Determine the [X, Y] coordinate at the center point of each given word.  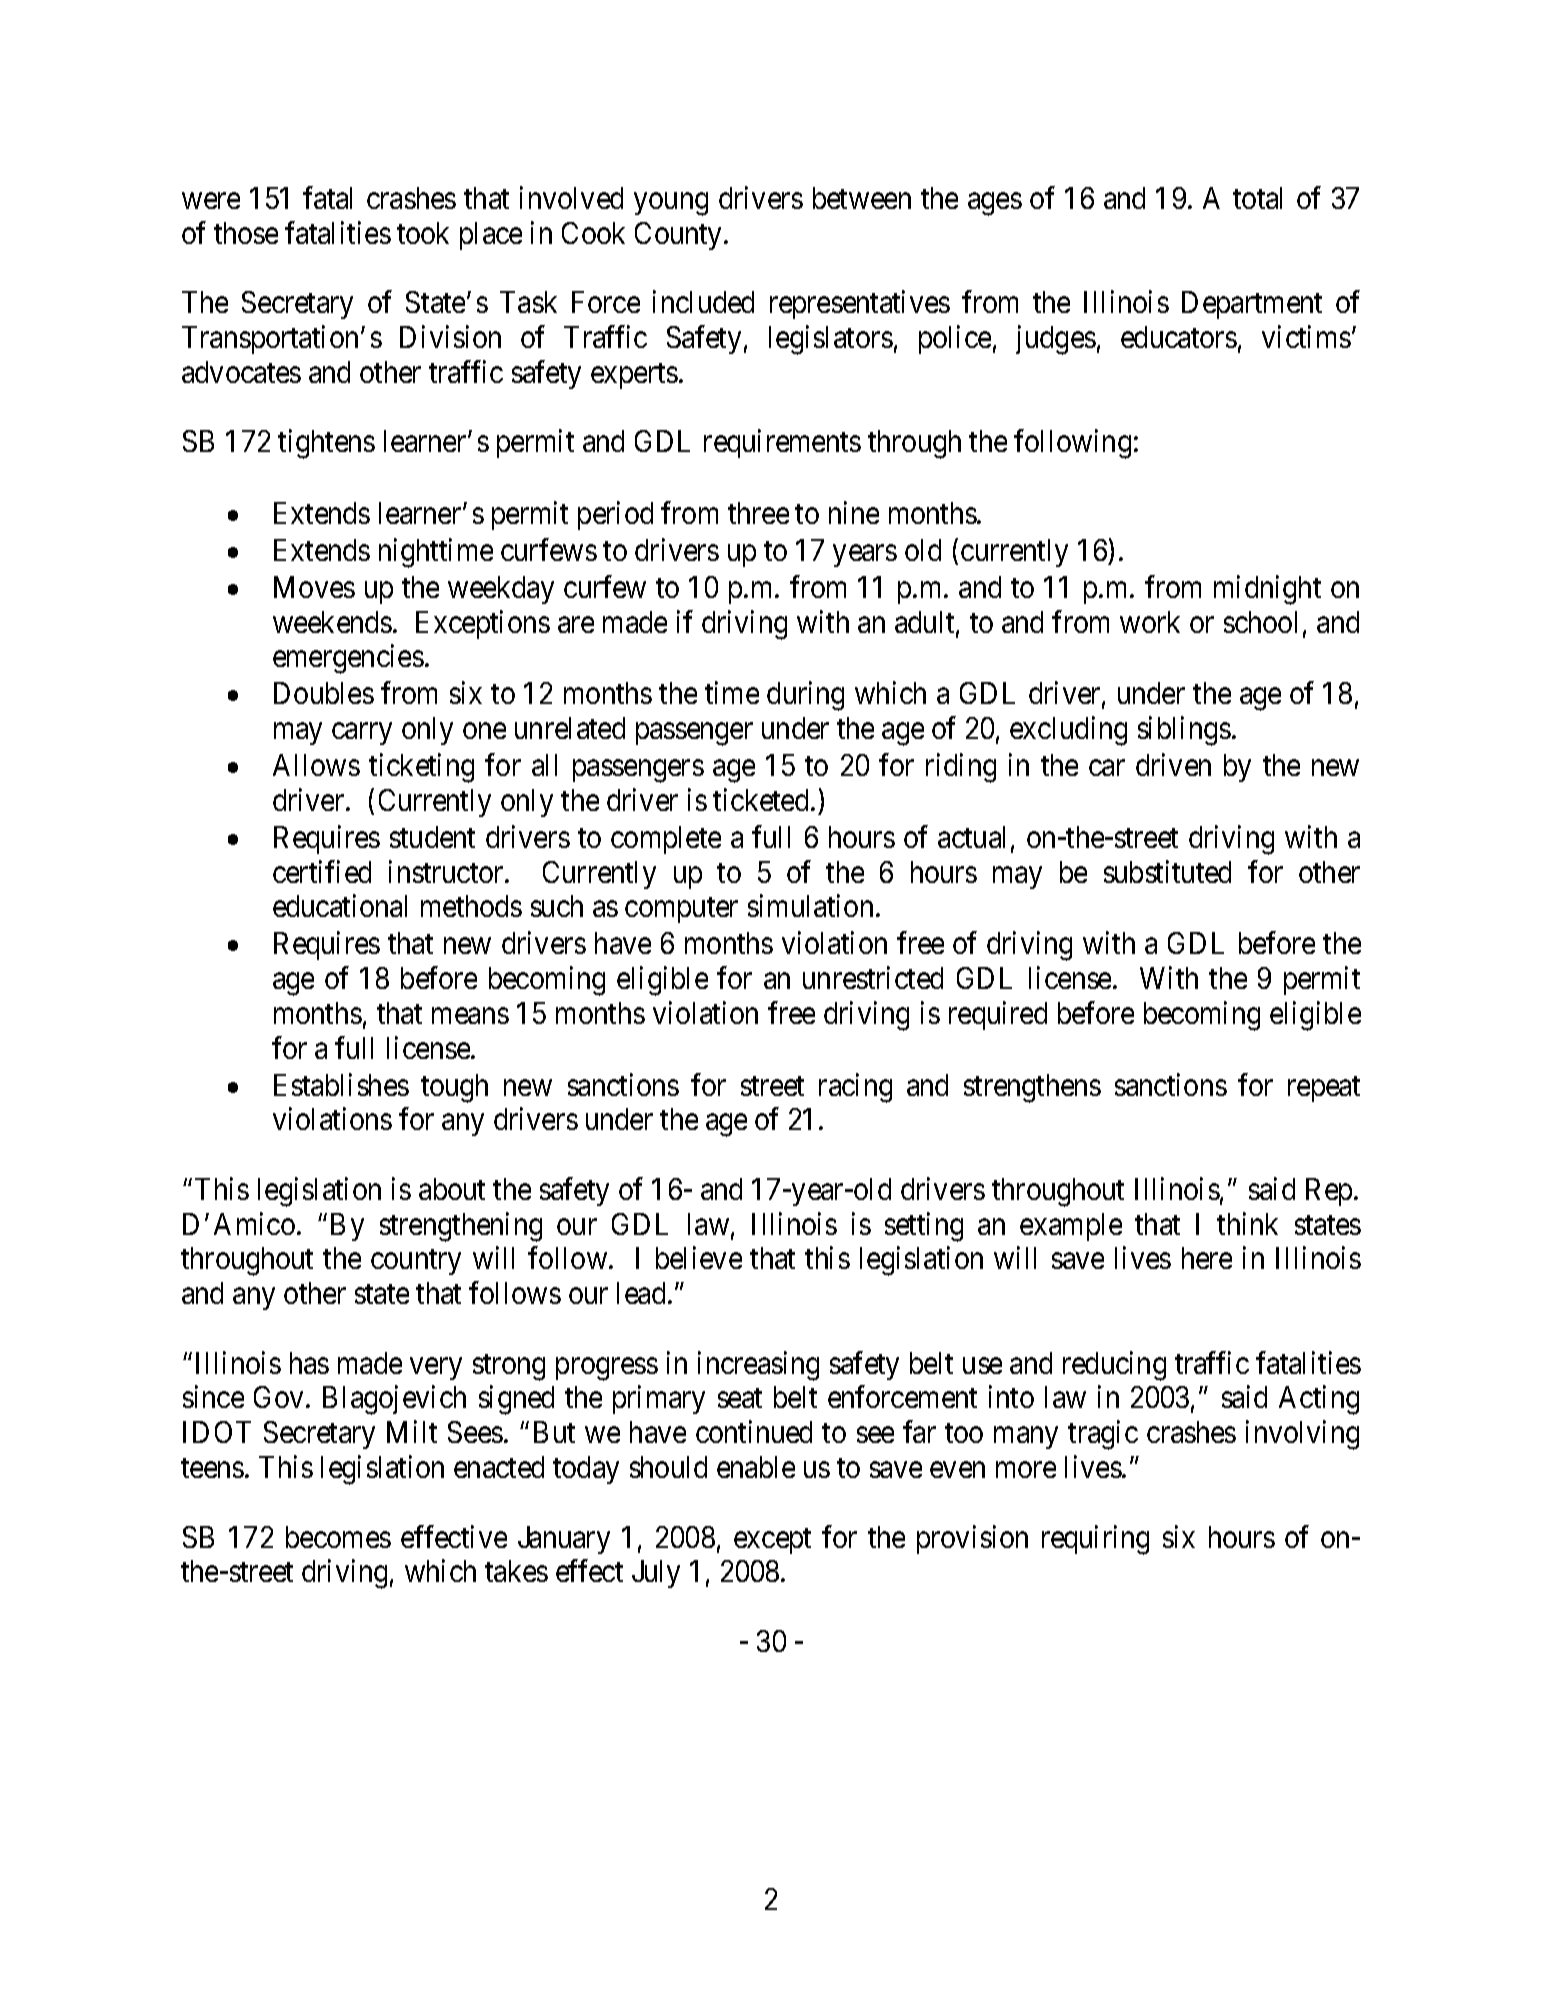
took [423, 233]
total [1257, 198]
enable [756, 1467]
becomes [338, 1537]
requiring [1095, 1540]
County [680, 236]
